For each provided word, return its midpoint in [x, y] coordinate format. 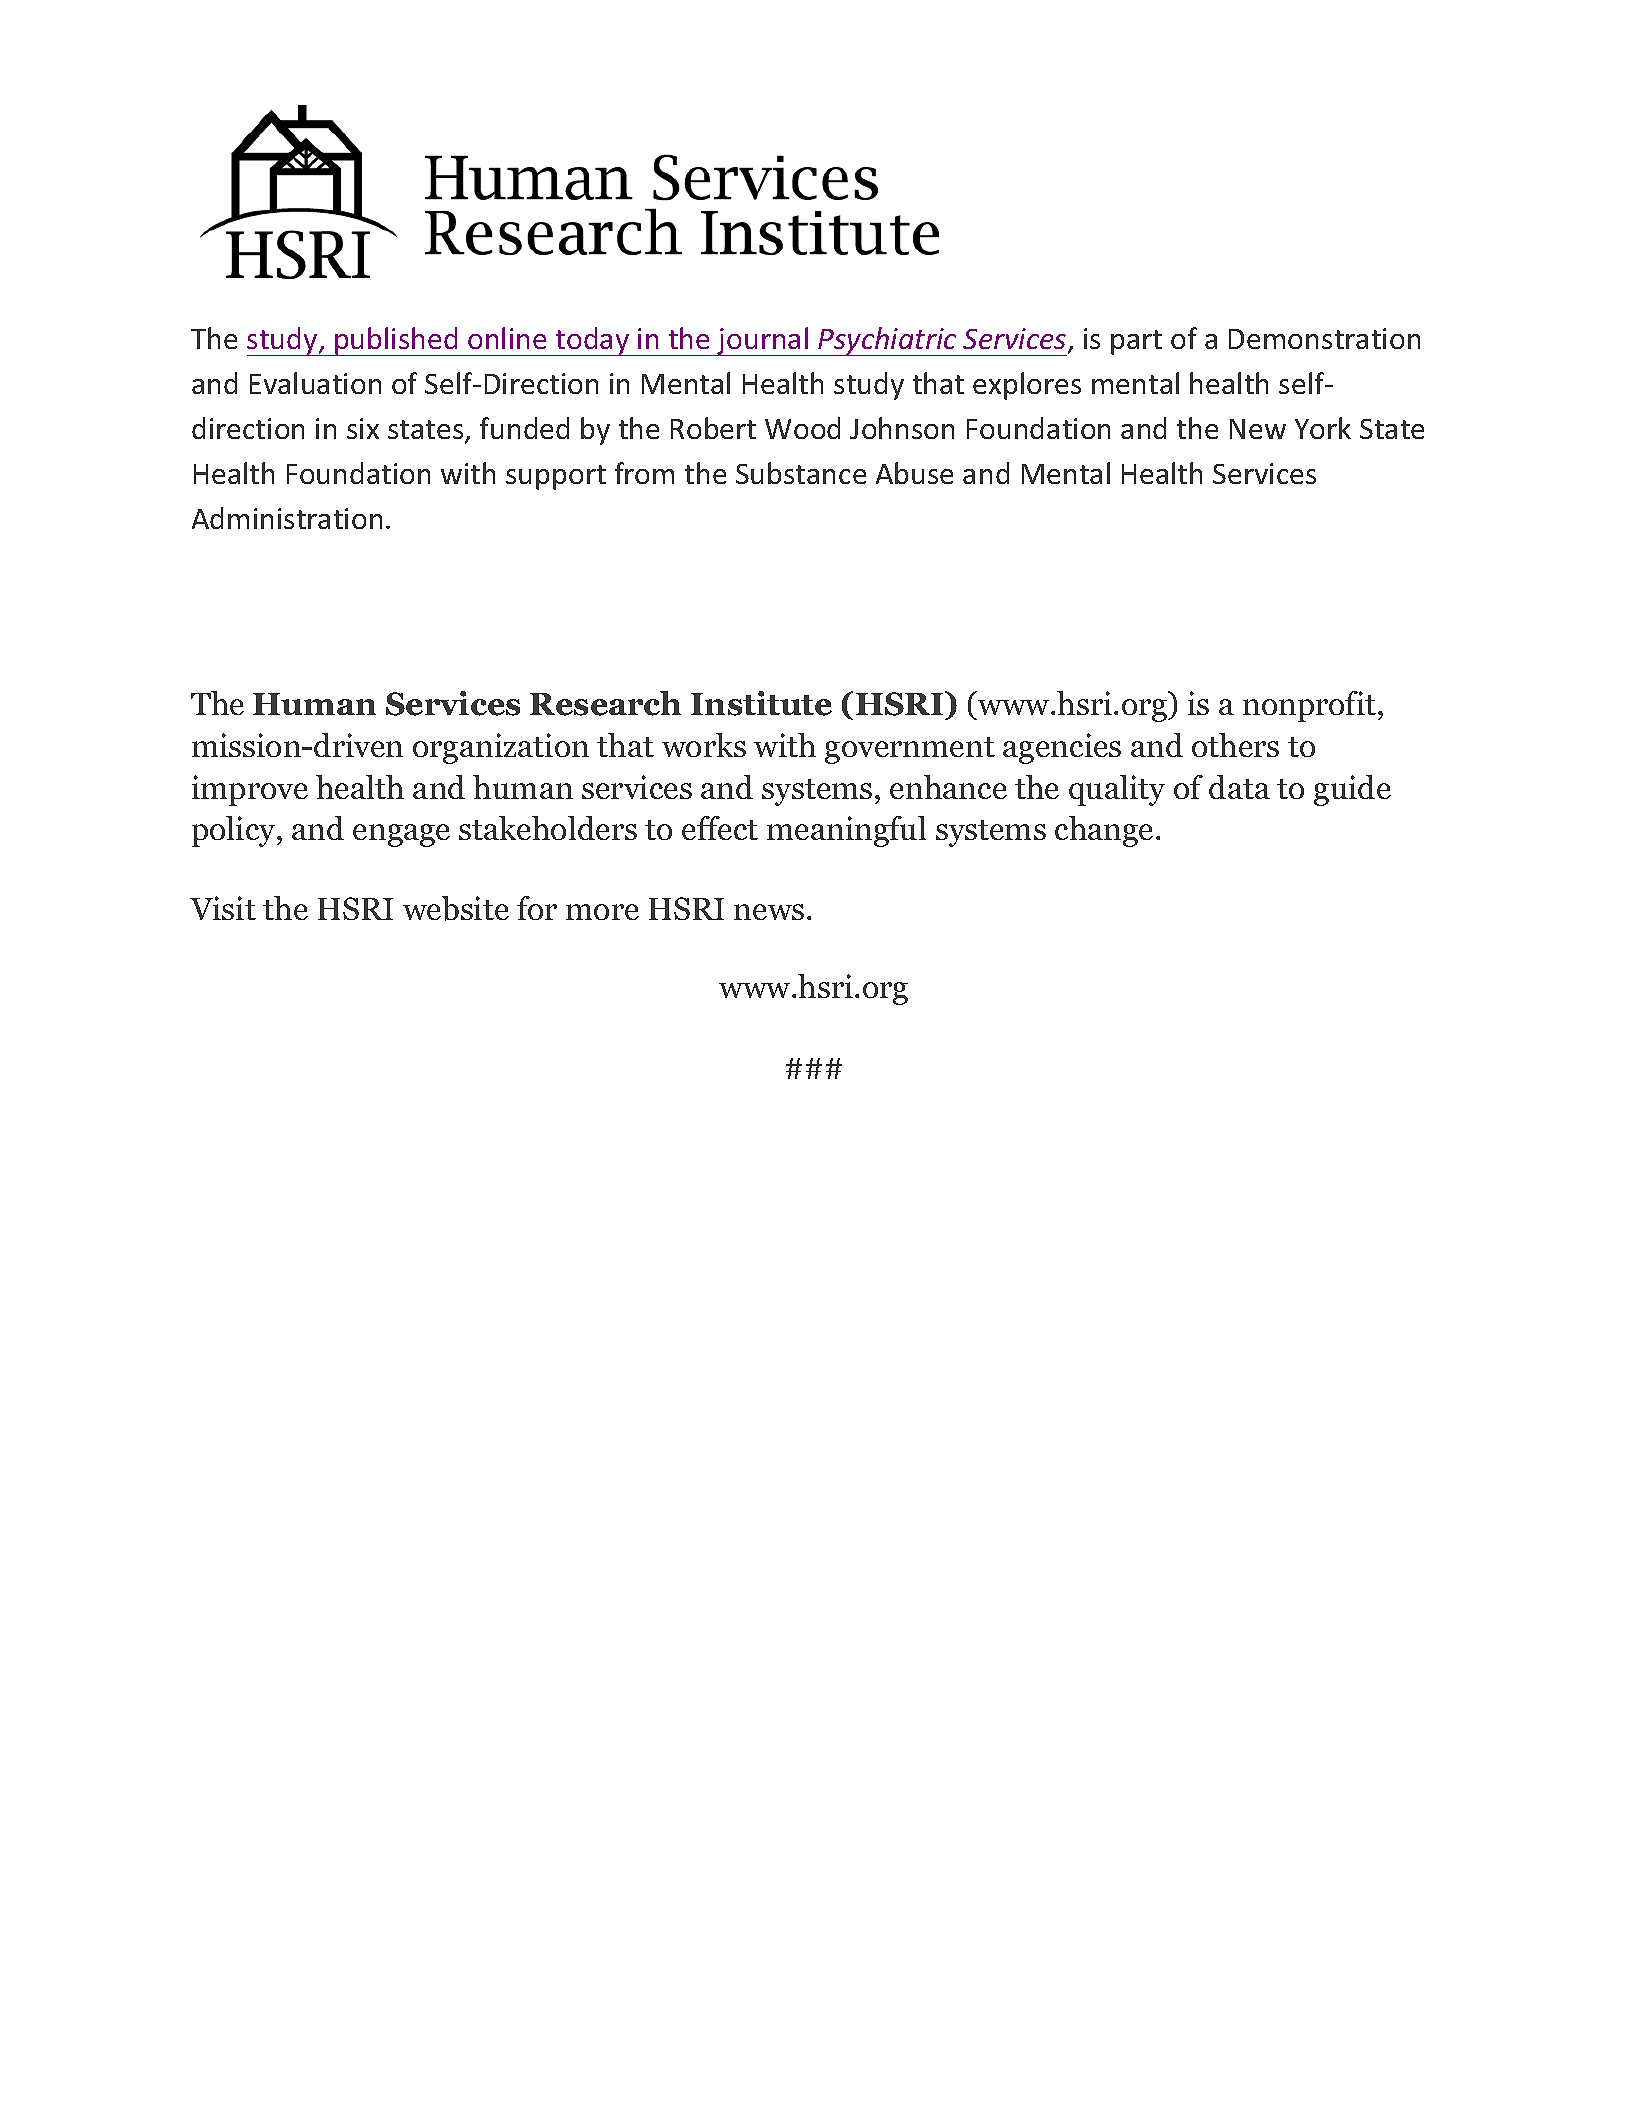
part [1136, 342]
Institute [761, 703]
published [396, 341]
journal [763, 341]
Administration [287, 518]
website [456, 908]
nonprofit [1311, 706]
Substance [801, 473]
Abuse [914, 473]
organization [501, 748]
